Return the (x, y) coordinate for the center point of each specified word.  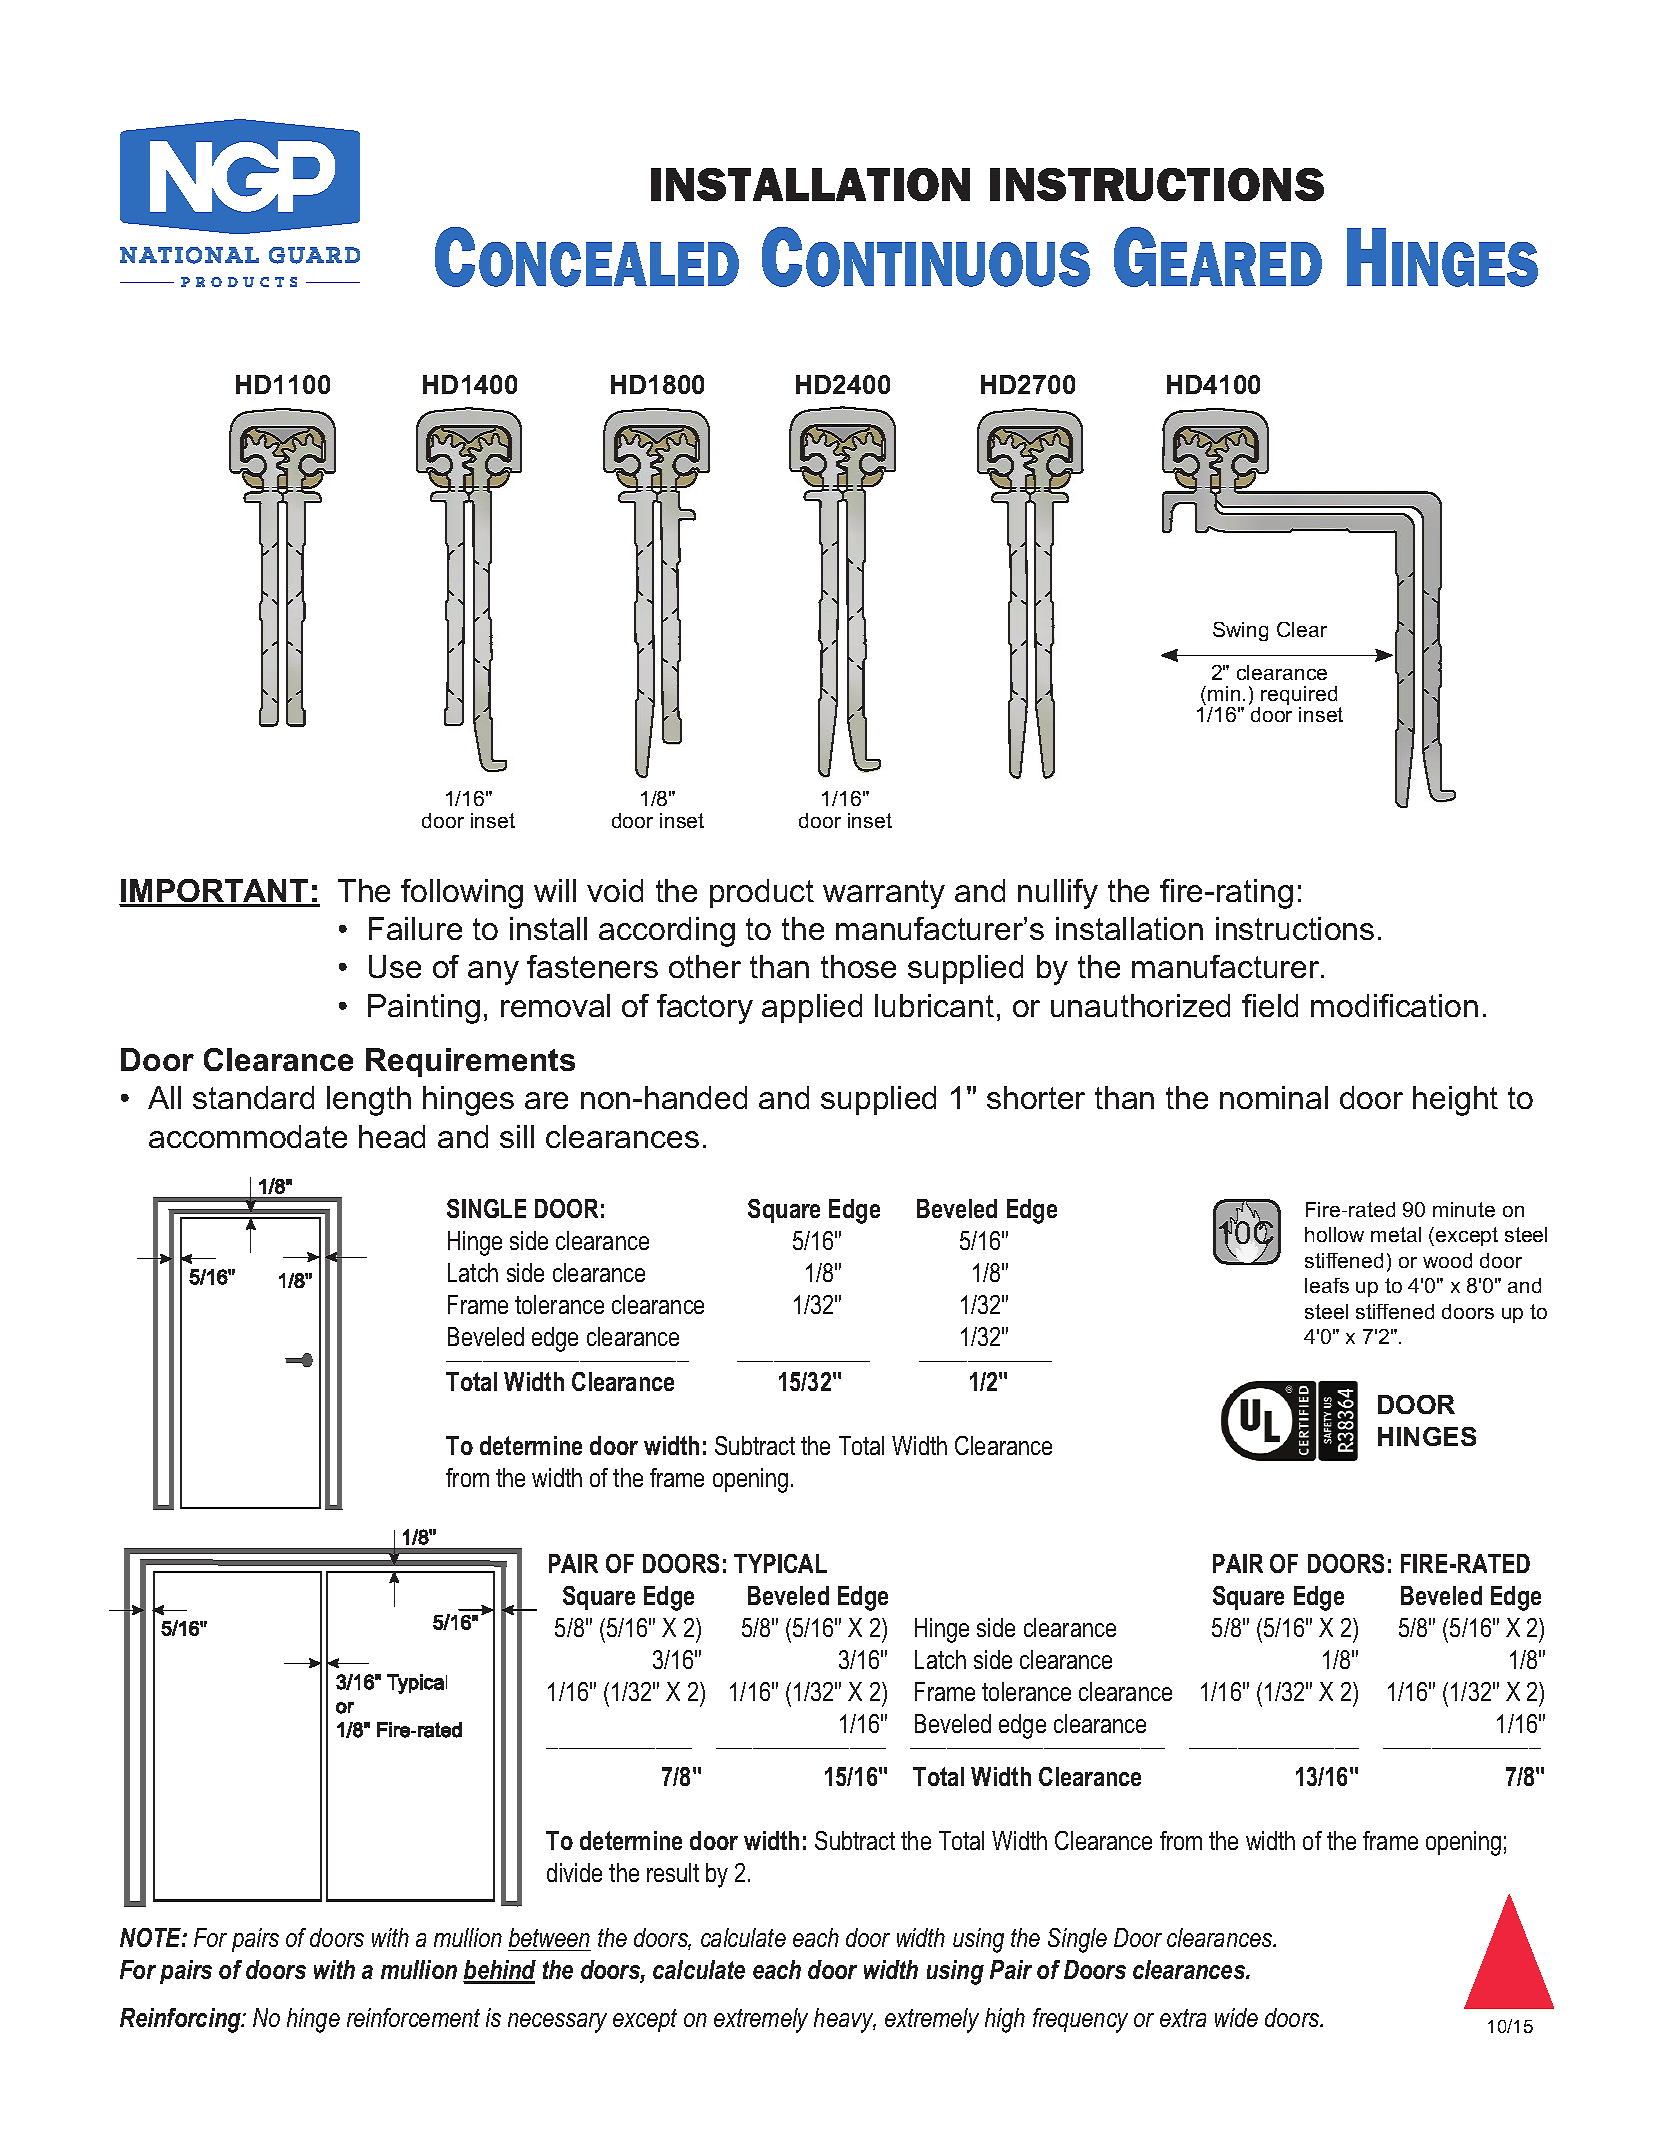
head (392, 1136)
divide (574, 1872)
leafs (1327, 1285)
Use (395, 966)
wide (1236, 2017)
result (673, 1872)
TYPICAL (780, 1563)
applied (812, 1008)
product (762, 893)
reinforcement (413, 2017)
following (462, 894)
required (1299, 697)
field (1270, 1005)
